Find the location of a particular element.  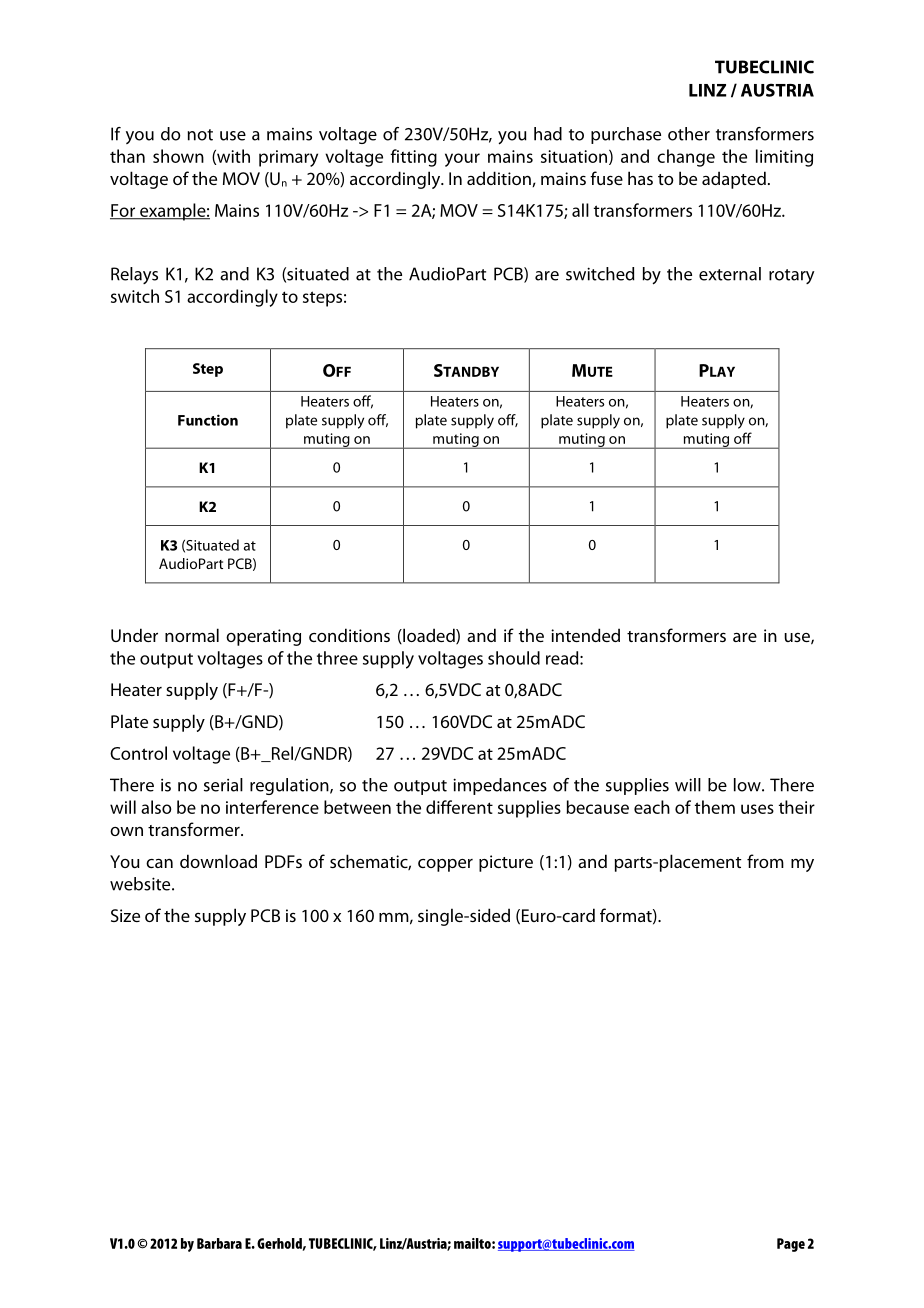

external is located at coordinates (730, 274).
